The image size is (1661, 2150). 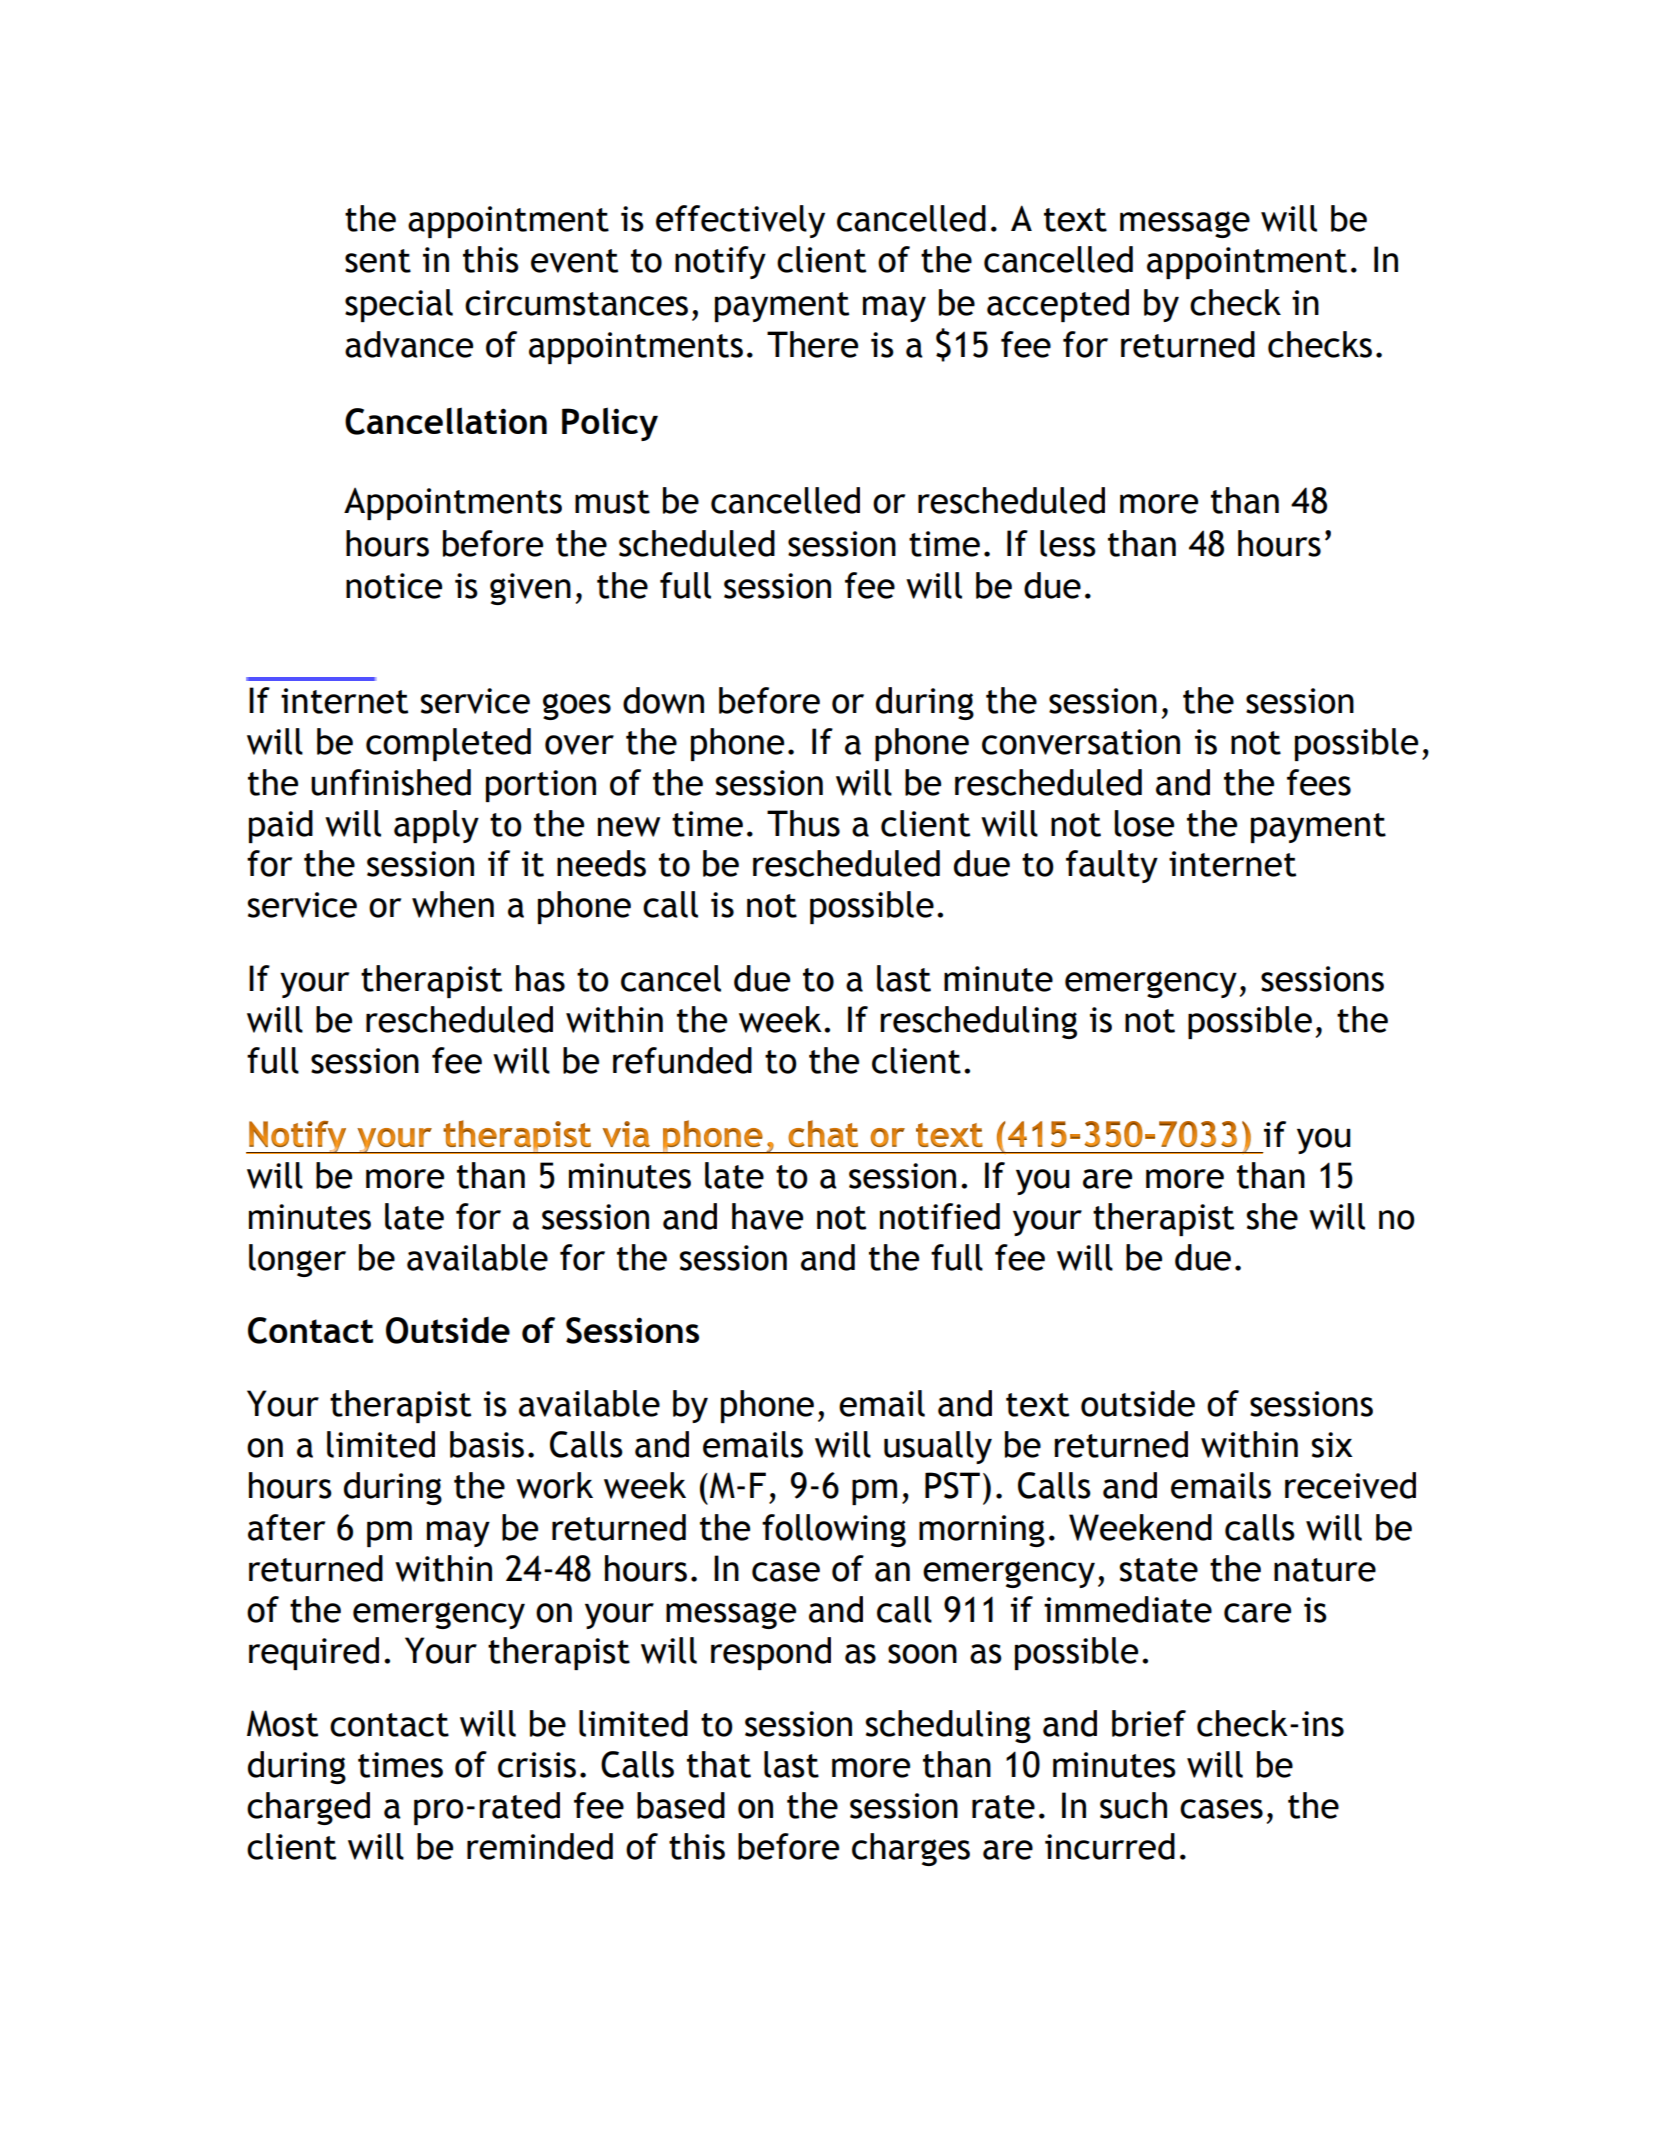 What do you see at coordinates (719, 1764) in the screenshot?
I see `that` at bounding box center [719, 1764].
